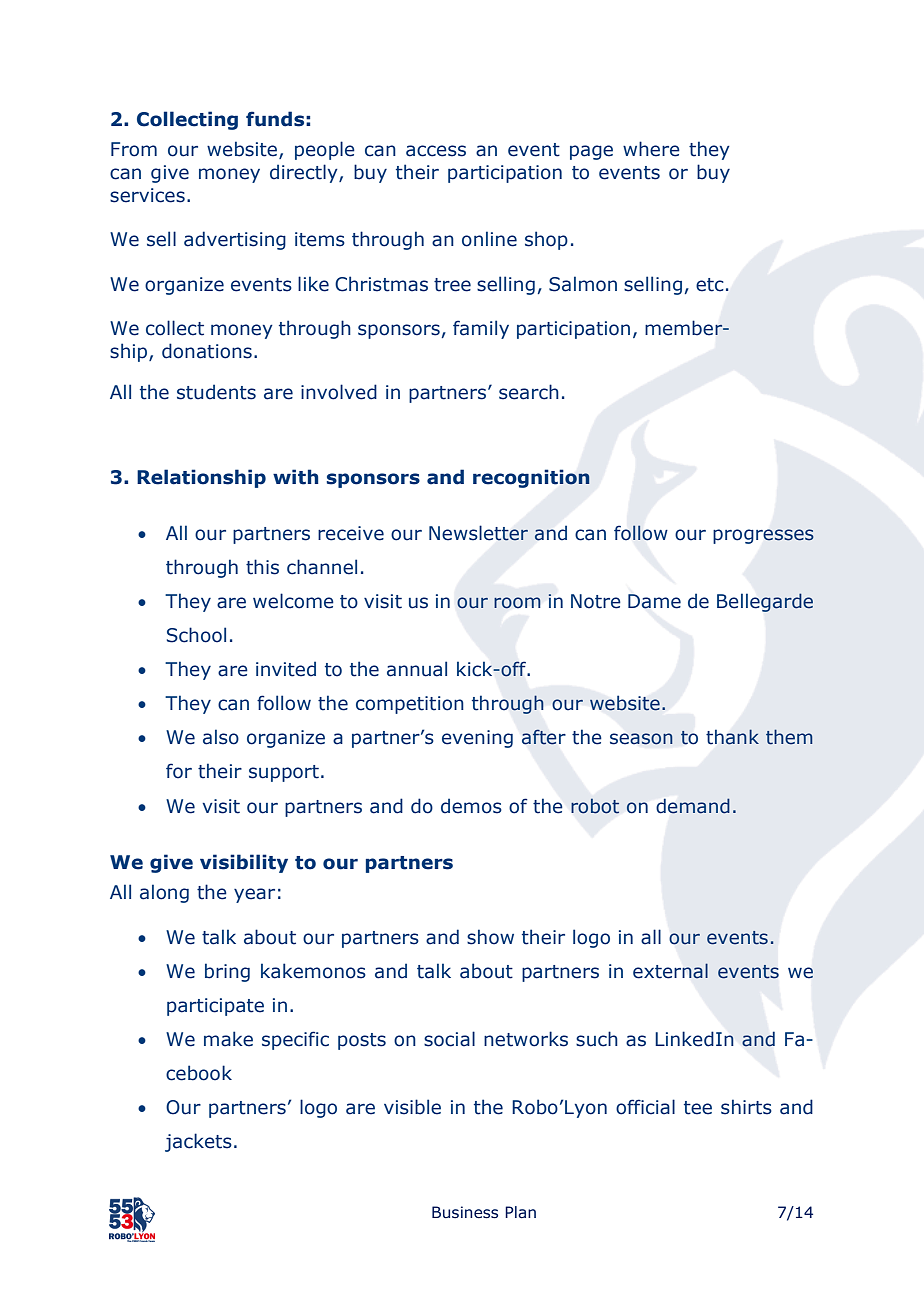 The width and height of the screenshot is (924, 1309). I want to click on for, so click(179, 771).
